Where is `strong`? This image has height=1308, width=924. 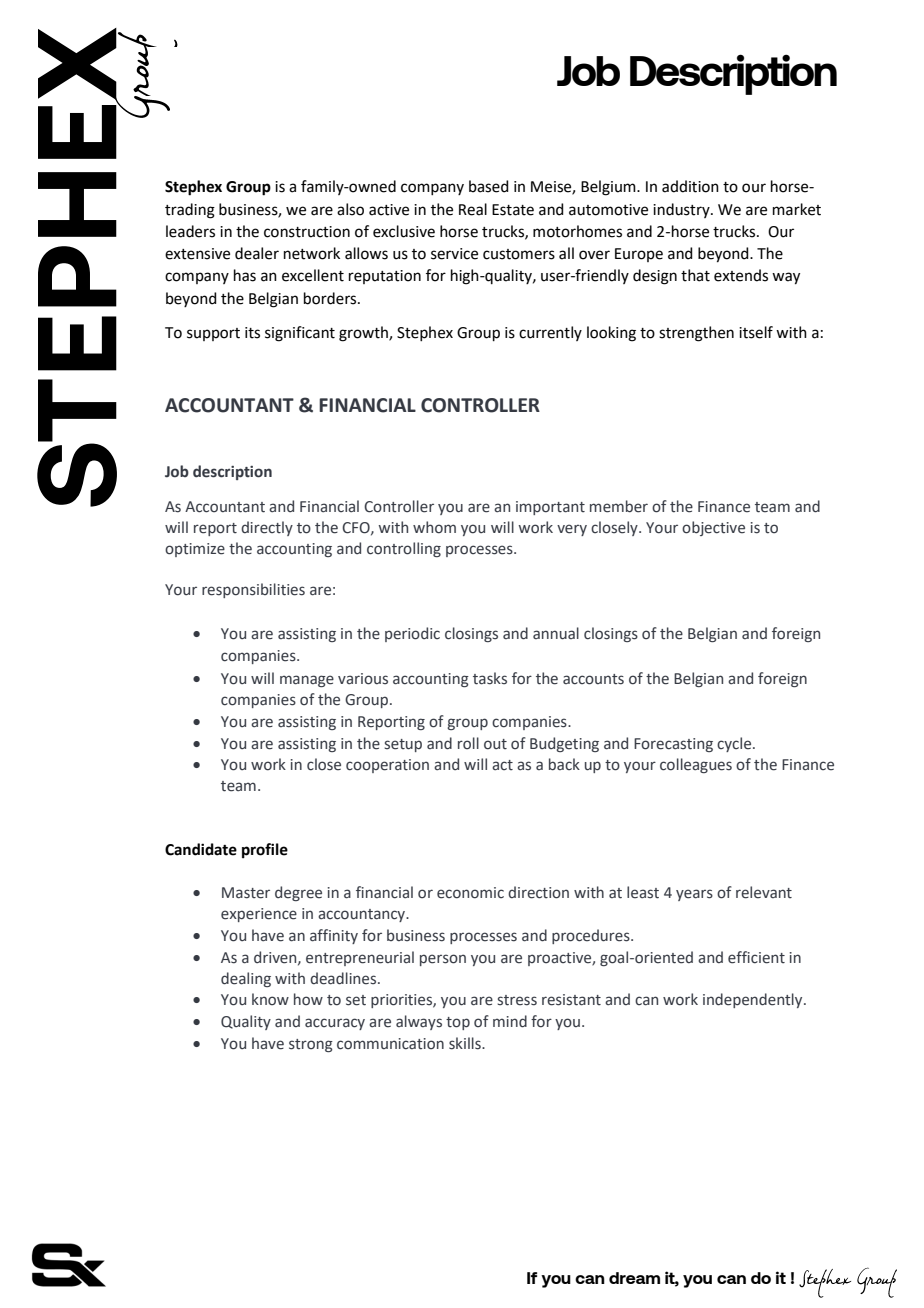
strong is located at coordinates (311, 1045).
